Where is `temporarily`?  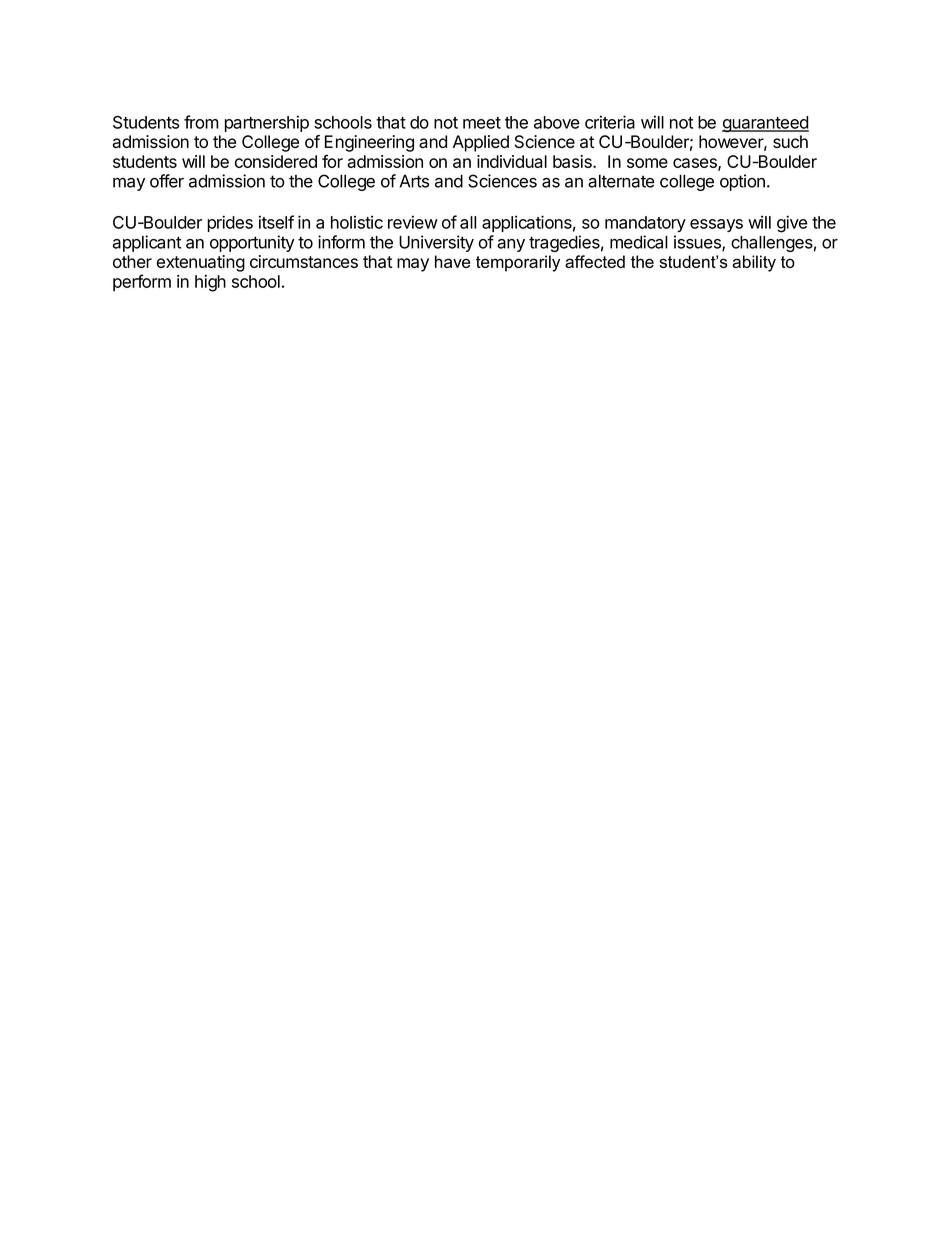 temporarily is located at coordinates (518, 263).
